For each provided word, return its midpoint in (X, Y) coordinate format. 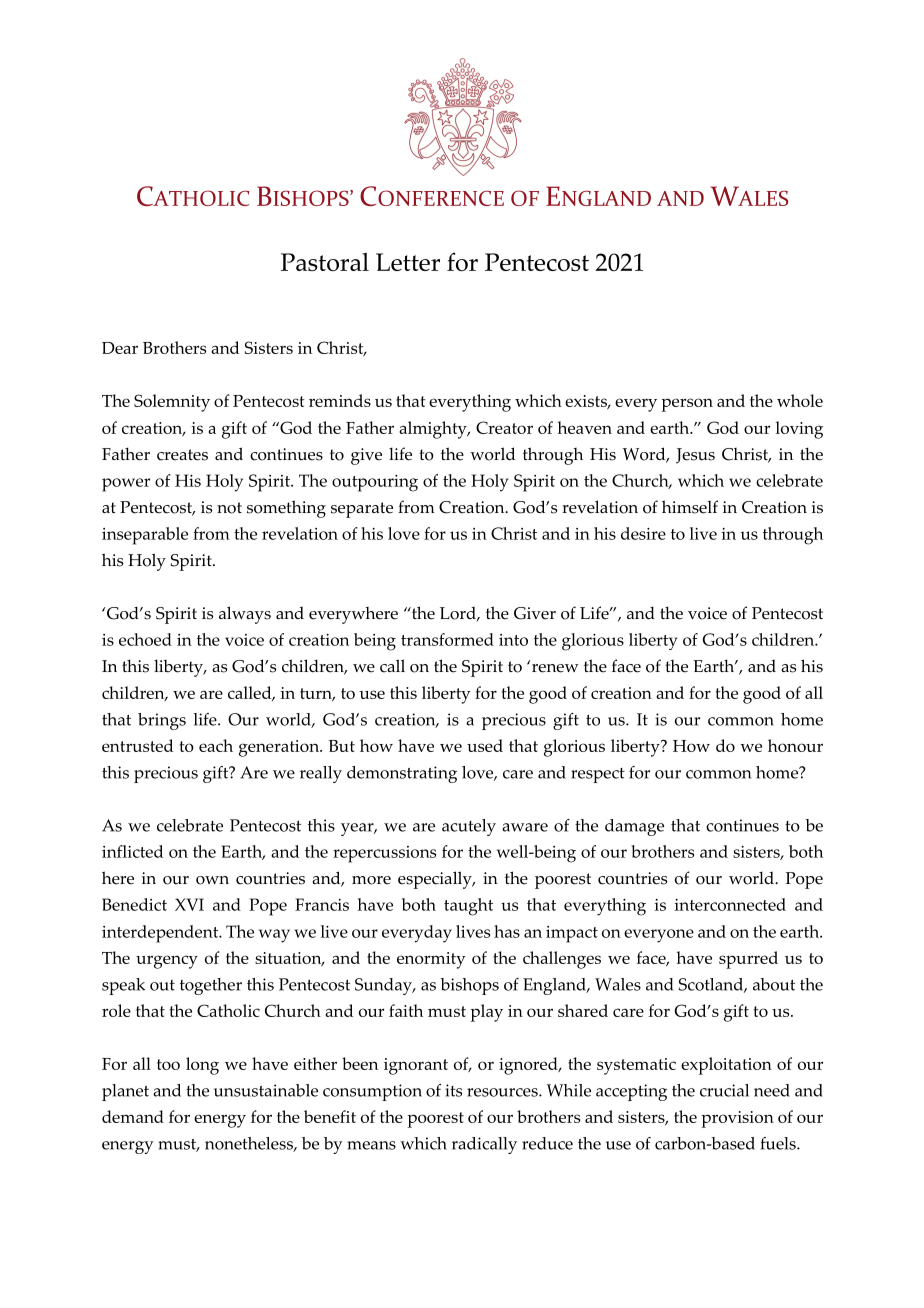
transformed (447, 639)
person (687, 405)
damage (634, 827)
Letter (408, 262)
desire (643, 533)
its (453, 1090)
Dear (120, 348)
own (212, 880)
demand (133, 1116)
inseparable (145, 536)
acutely (469, 827)
